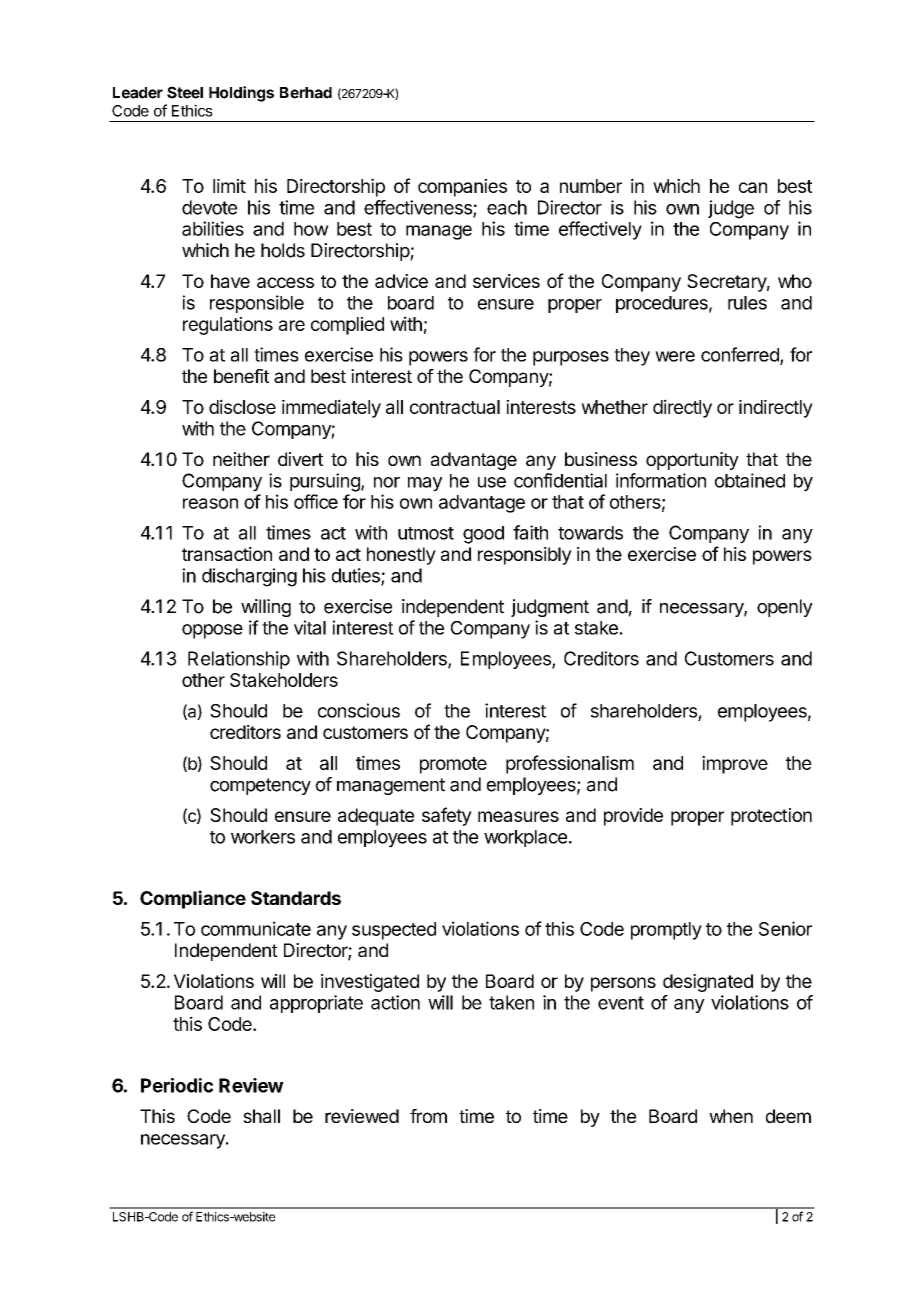  I want to click on Periodic, so click(177, 1085).
